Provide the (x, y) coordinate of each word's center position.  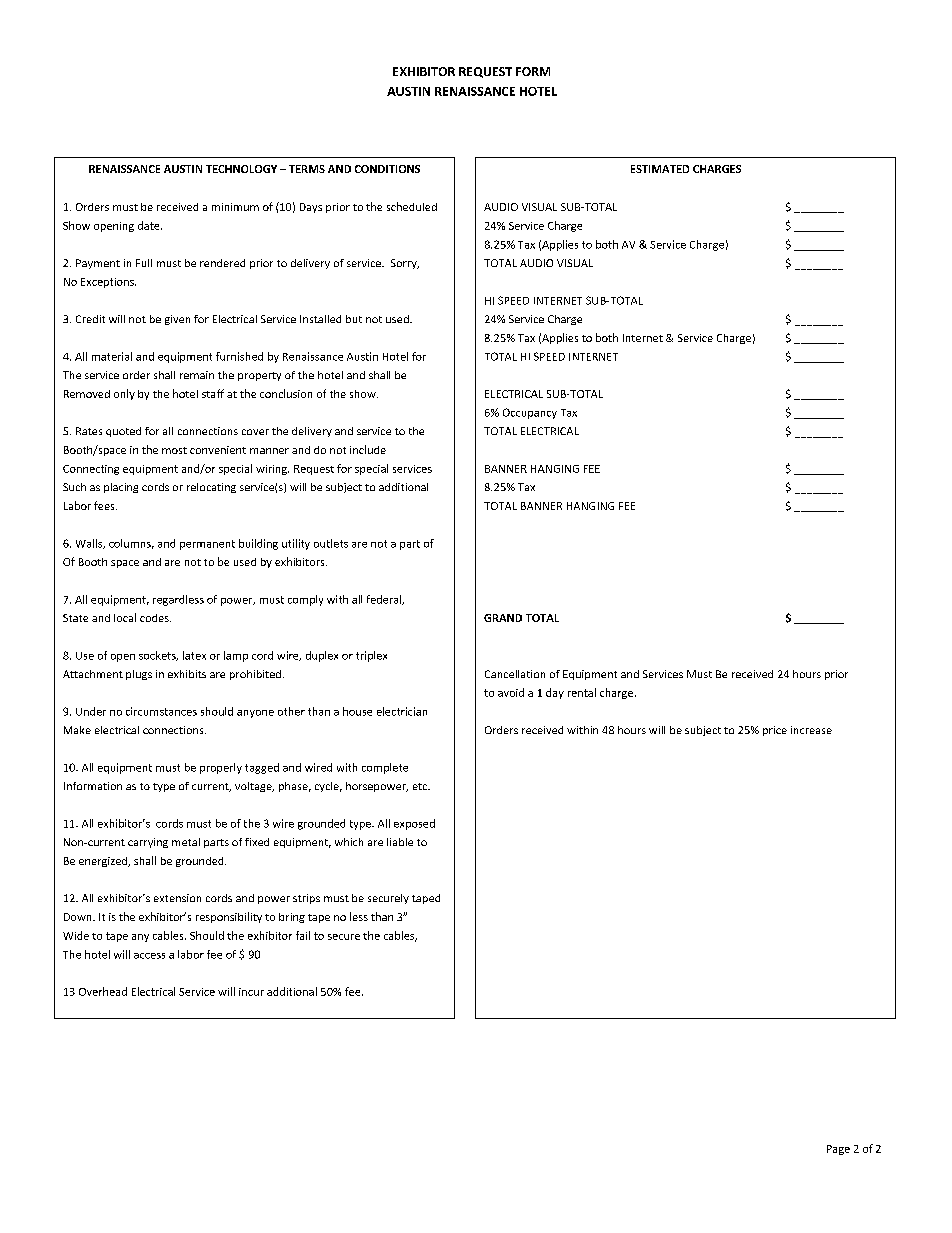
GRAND (503, 618)
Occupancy (530, 413)
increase (811, 730)
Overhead (103, 991)
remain (197, 375)
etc (421, 786)
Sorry (405, 264)
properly (221, 768)
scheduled (412, 206)
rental (582, 692)
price (775, 731)
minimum (235, 207)
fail (303, 935)
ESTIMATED (660, 169)
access (149, 956)
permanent (207, 545)
